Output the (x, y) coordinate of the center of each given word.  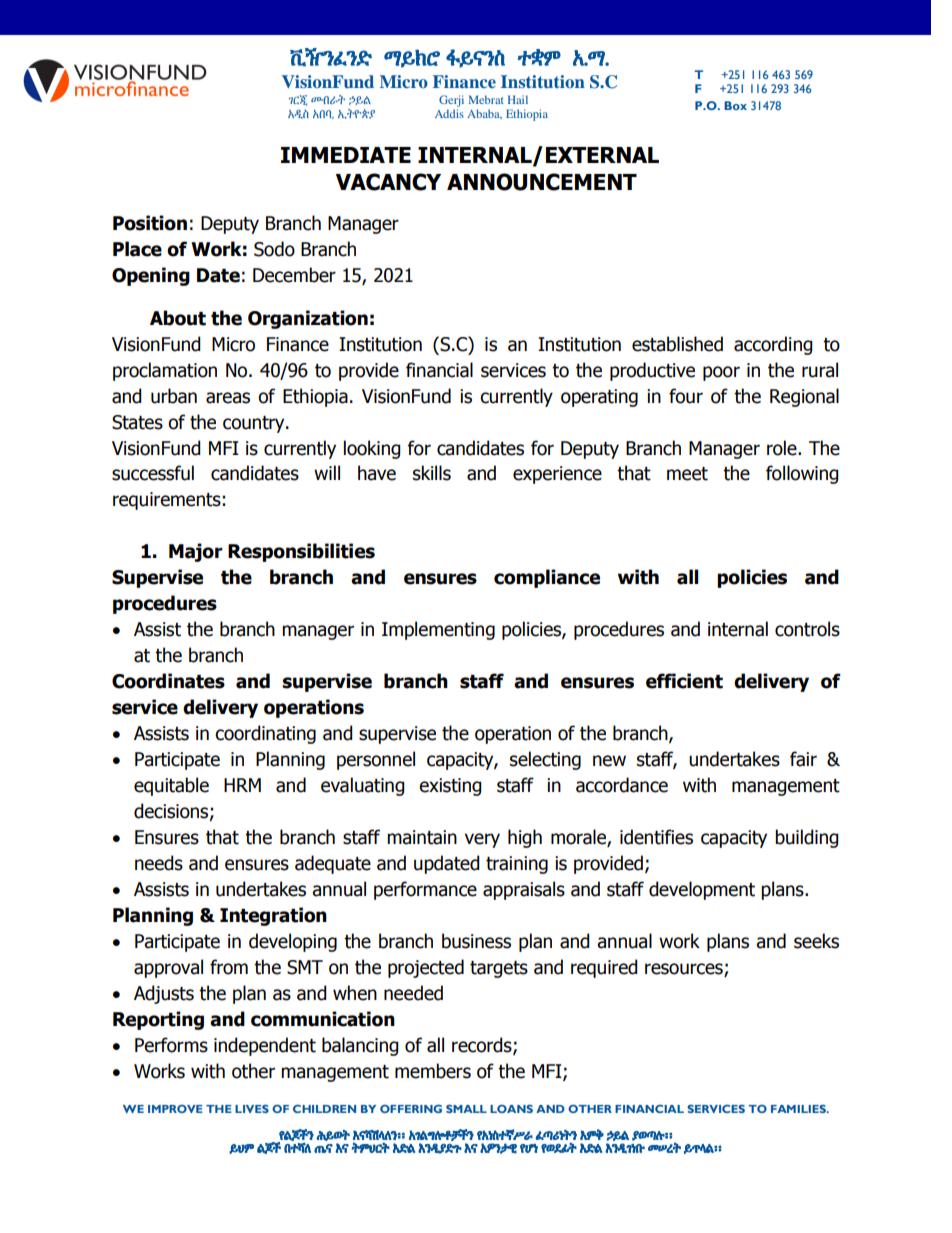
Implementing (438, 630)
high (525, 838)
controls (807, 629)
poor (721, 373)
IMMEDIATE (346, 155)
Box (735, 105)
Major (196, 552)
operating (599, 398)
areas (228, 398)
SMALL (466, 1108)
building (807, 838)
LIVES (252, 1108)
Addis (449, 113)
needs (159, 863)
